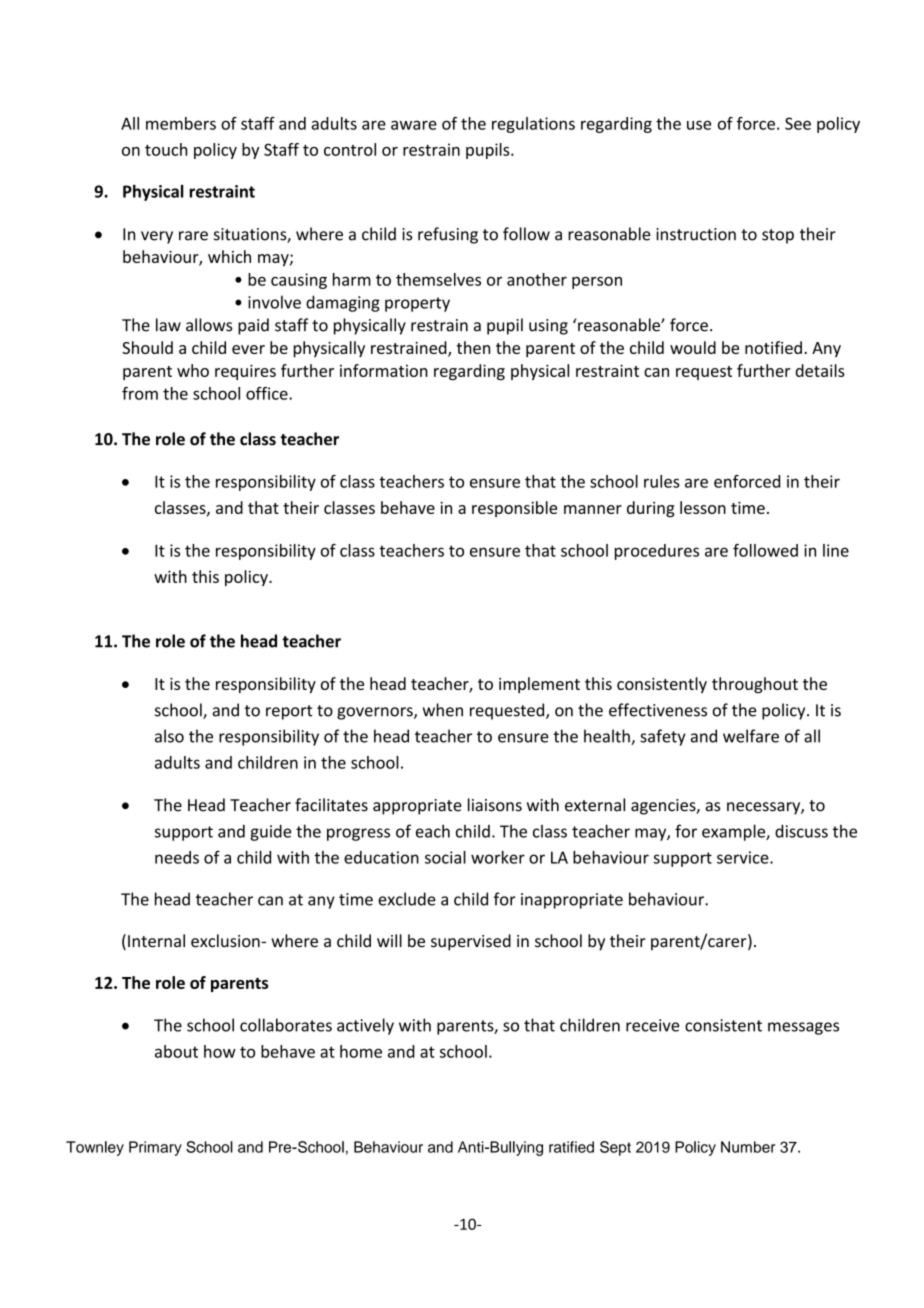 The width and height of the document is (924, 1308). What do you see at coordinates (798, 123) in the document?
I see `See` at bounding box center [798, 123].
